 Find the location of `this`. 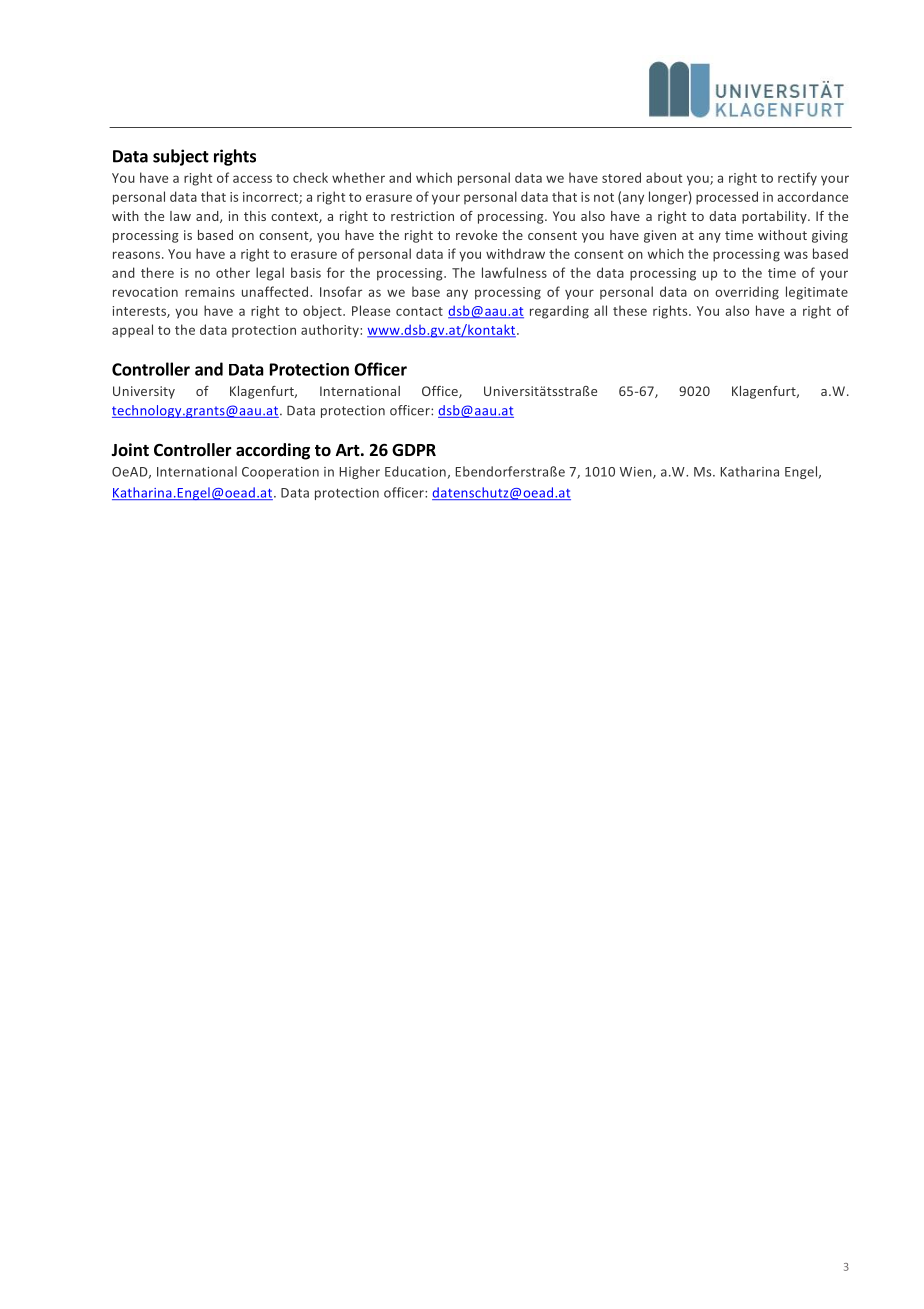

this is located at coordinates (255, 216).
